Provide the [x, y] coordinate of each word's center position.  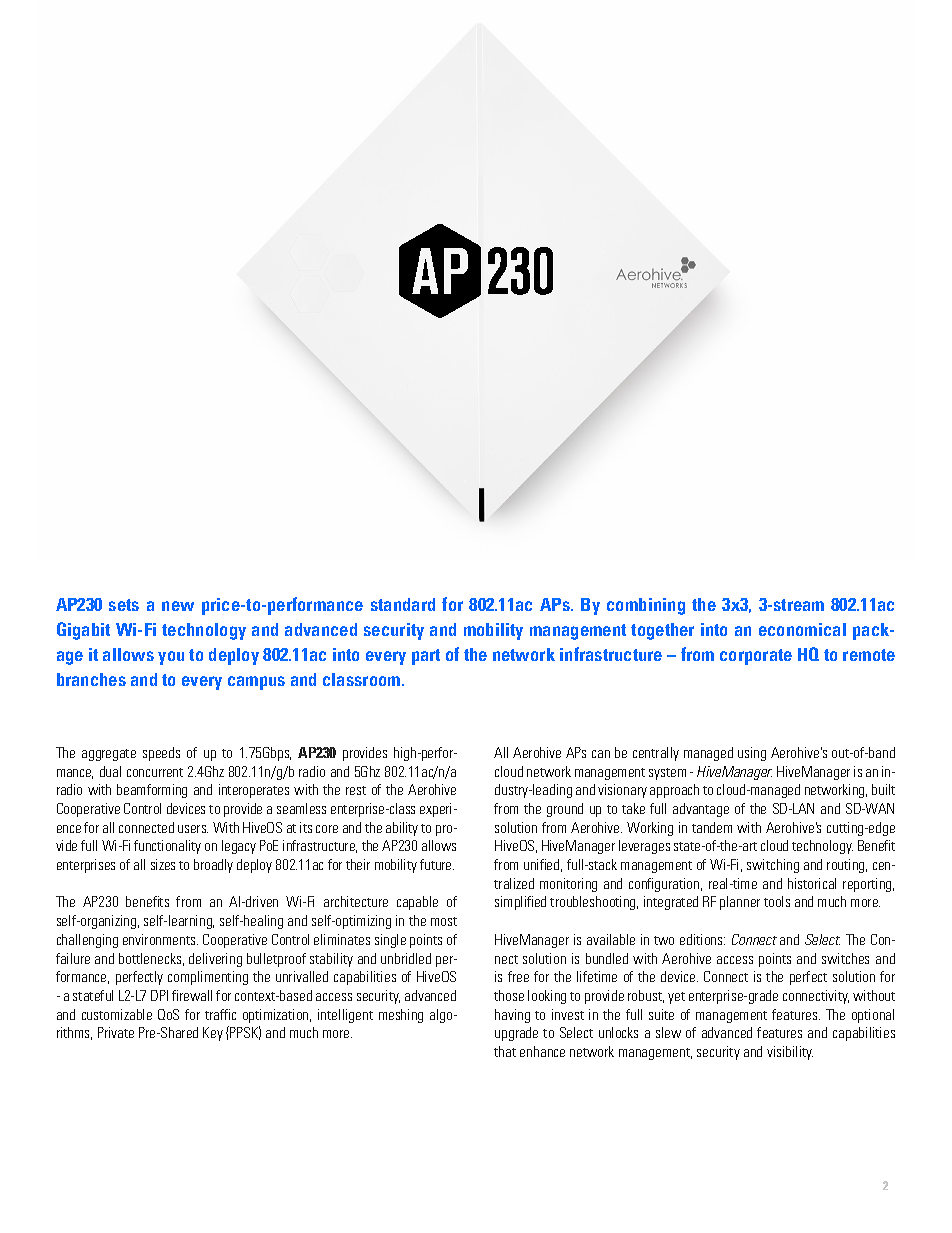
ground [565, 810]
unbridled [406, 958]
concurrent [155, 772]
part [426, 657]
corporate [756, 657]
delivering [215, 960]
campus [256, 683]
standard [403, 604]
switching [773, 866]
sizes [163, 864]
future [437, 864]
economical [802, 629]
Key [213, 1034]
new [178, 606]
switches [845, 958]
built [883, 789]
